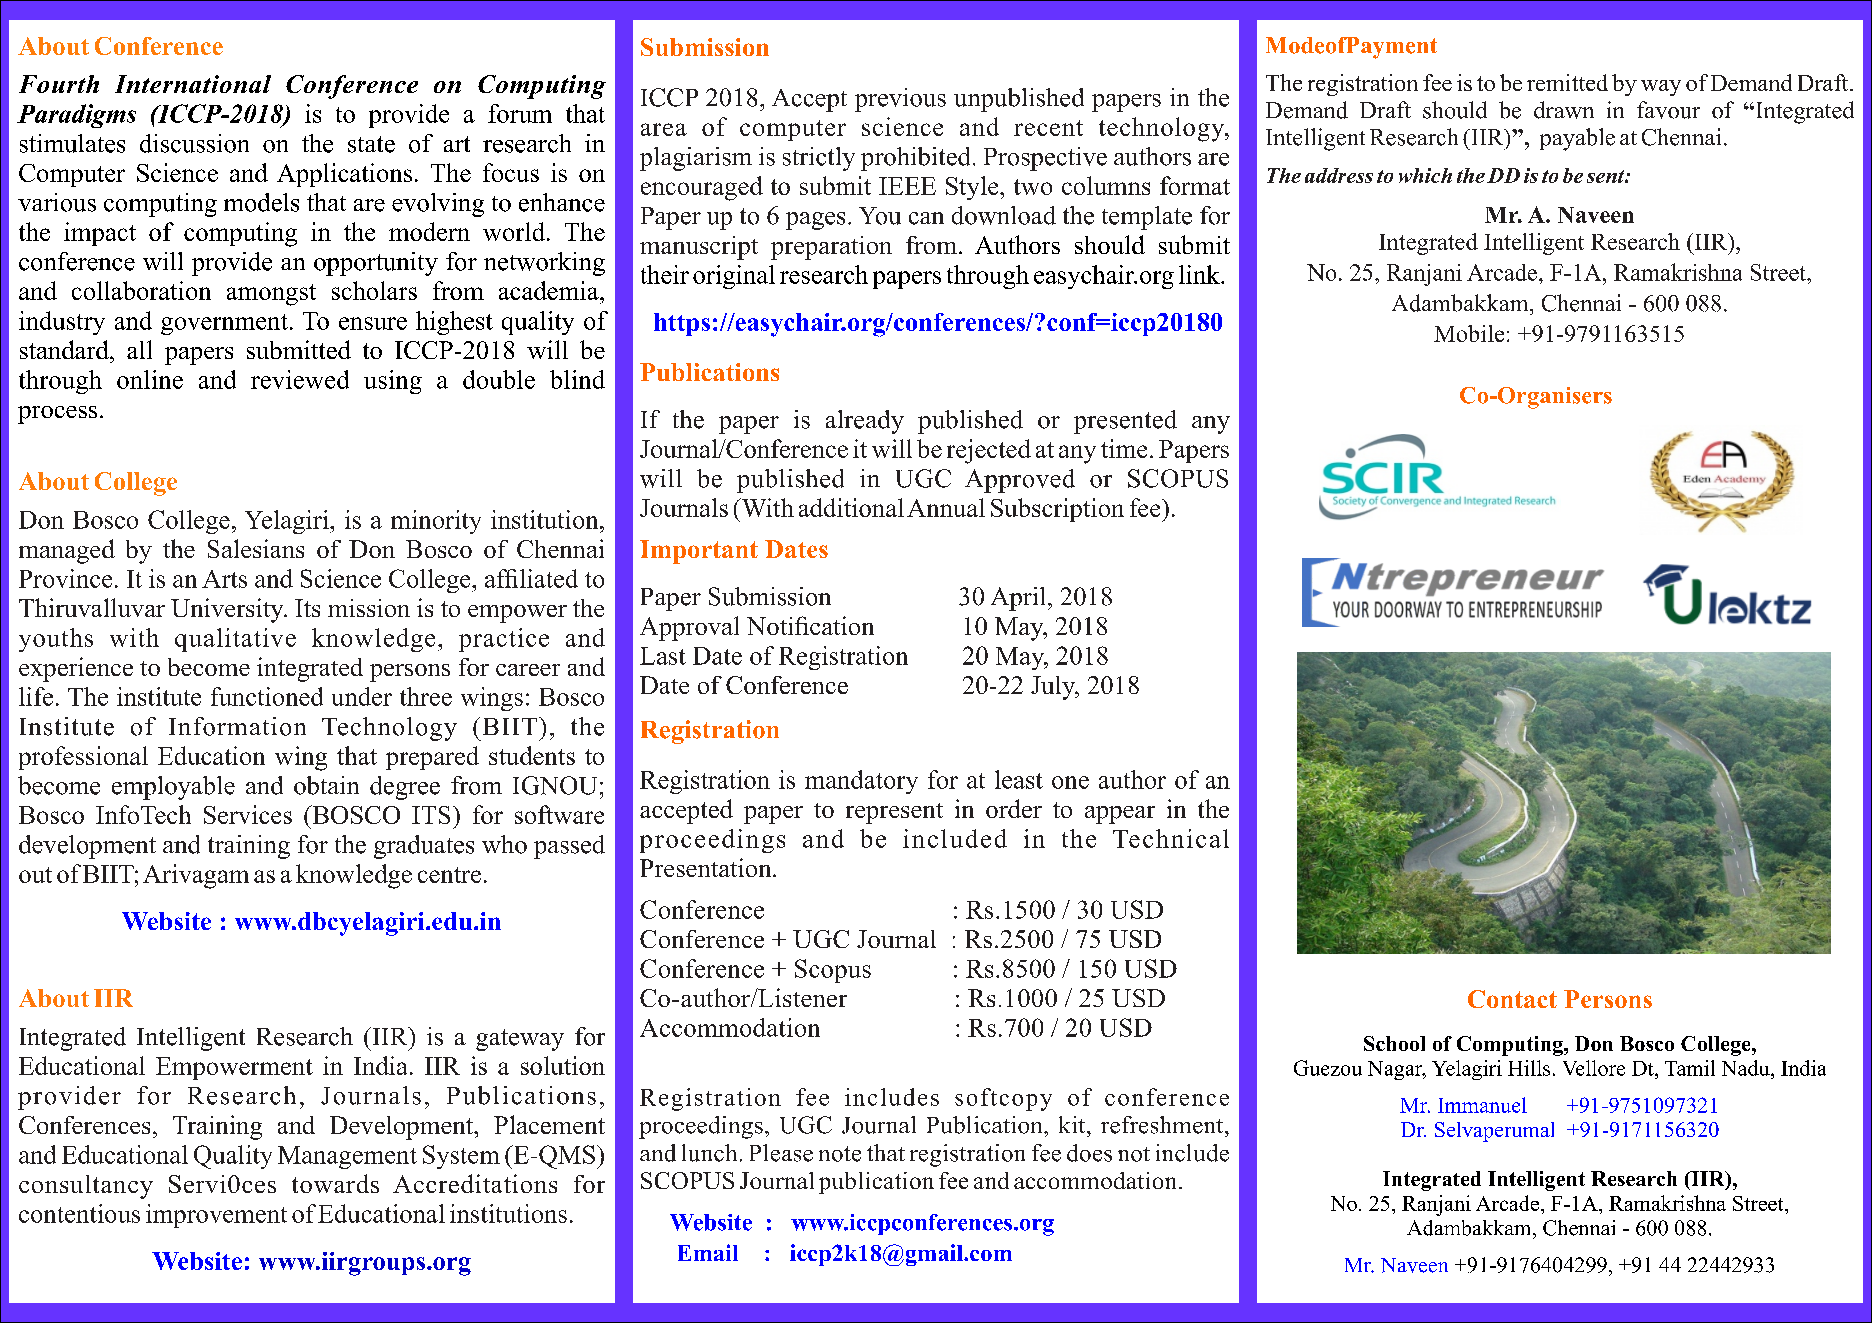  I want to click on April, so click(1018, 599).
